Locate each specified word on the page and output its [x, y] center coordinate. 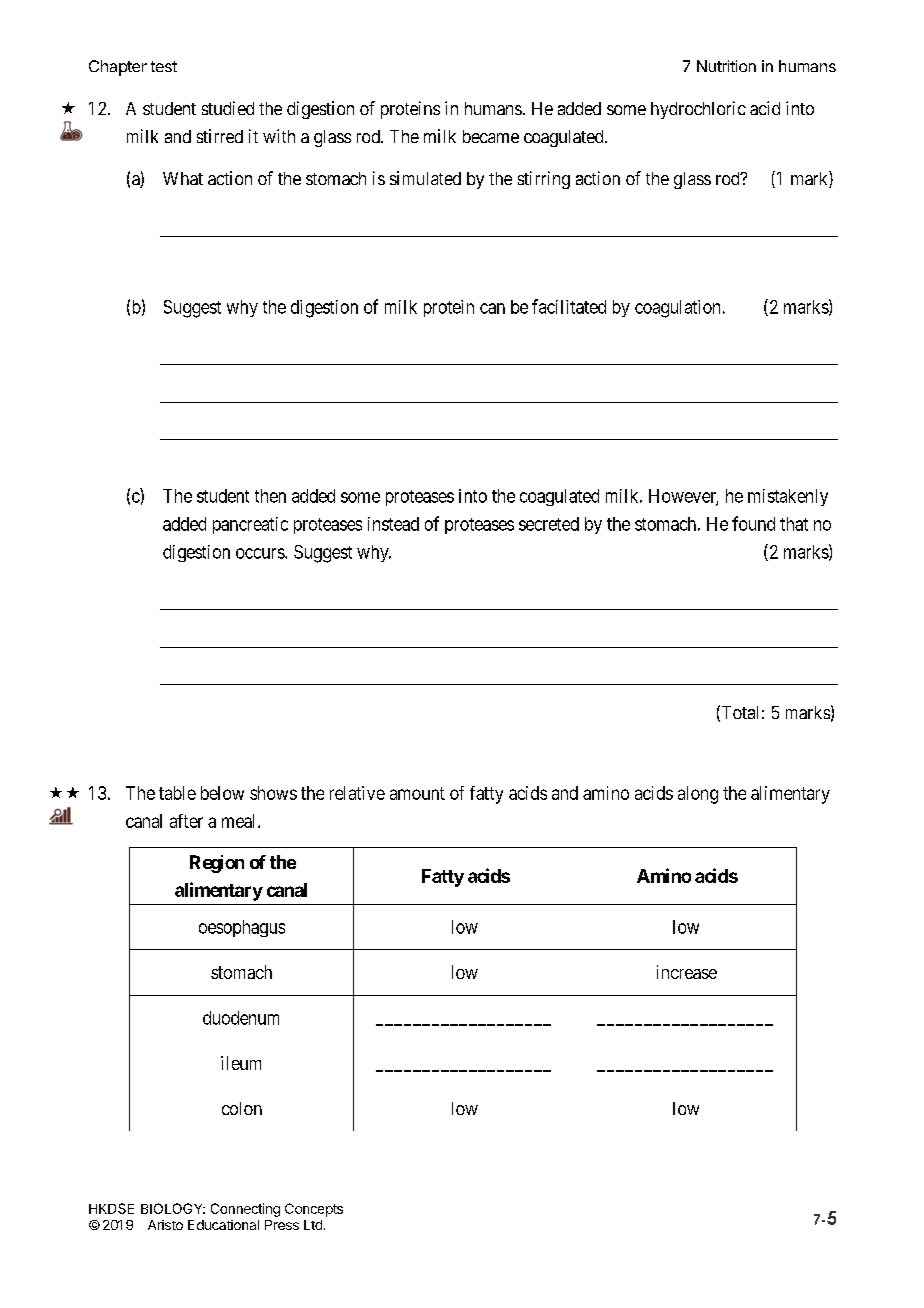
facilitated [569, 306]
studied [228, 108]
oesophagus [242, 928]
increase [687, 972]
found [753, 523]
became [491, 136]
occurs [261, 553]
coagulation [677, 309]
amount [417, 793]
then [270, 496]
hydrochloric [698, 110]
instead [393, 524]
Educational [223, 1225]
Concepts [314, 1210]
